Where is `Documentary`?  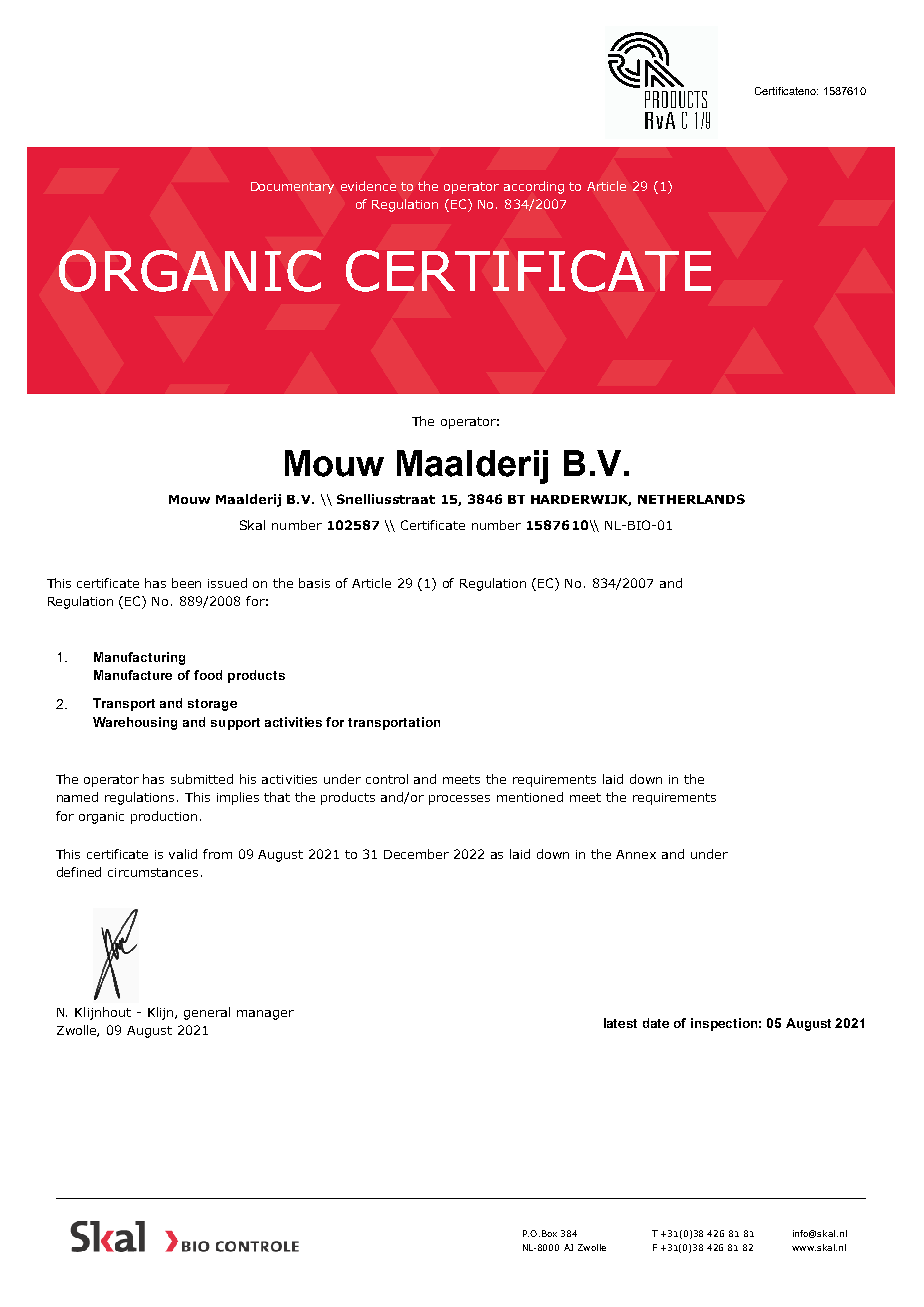 Documentary is located at coordinates (292, 188).
